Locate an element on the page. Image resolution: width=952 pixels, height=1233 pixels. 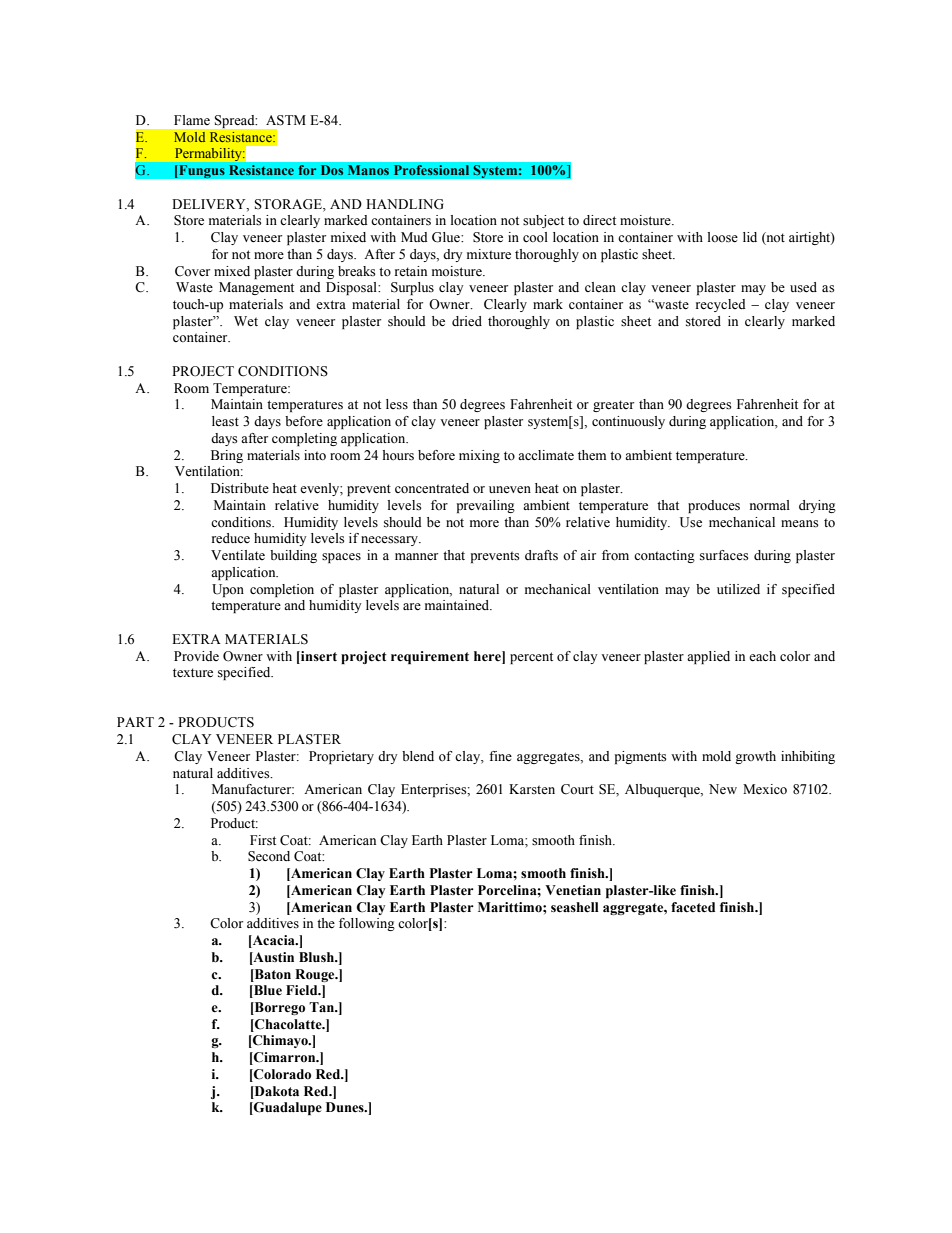
Spread is located at coordinates (236, 121).
